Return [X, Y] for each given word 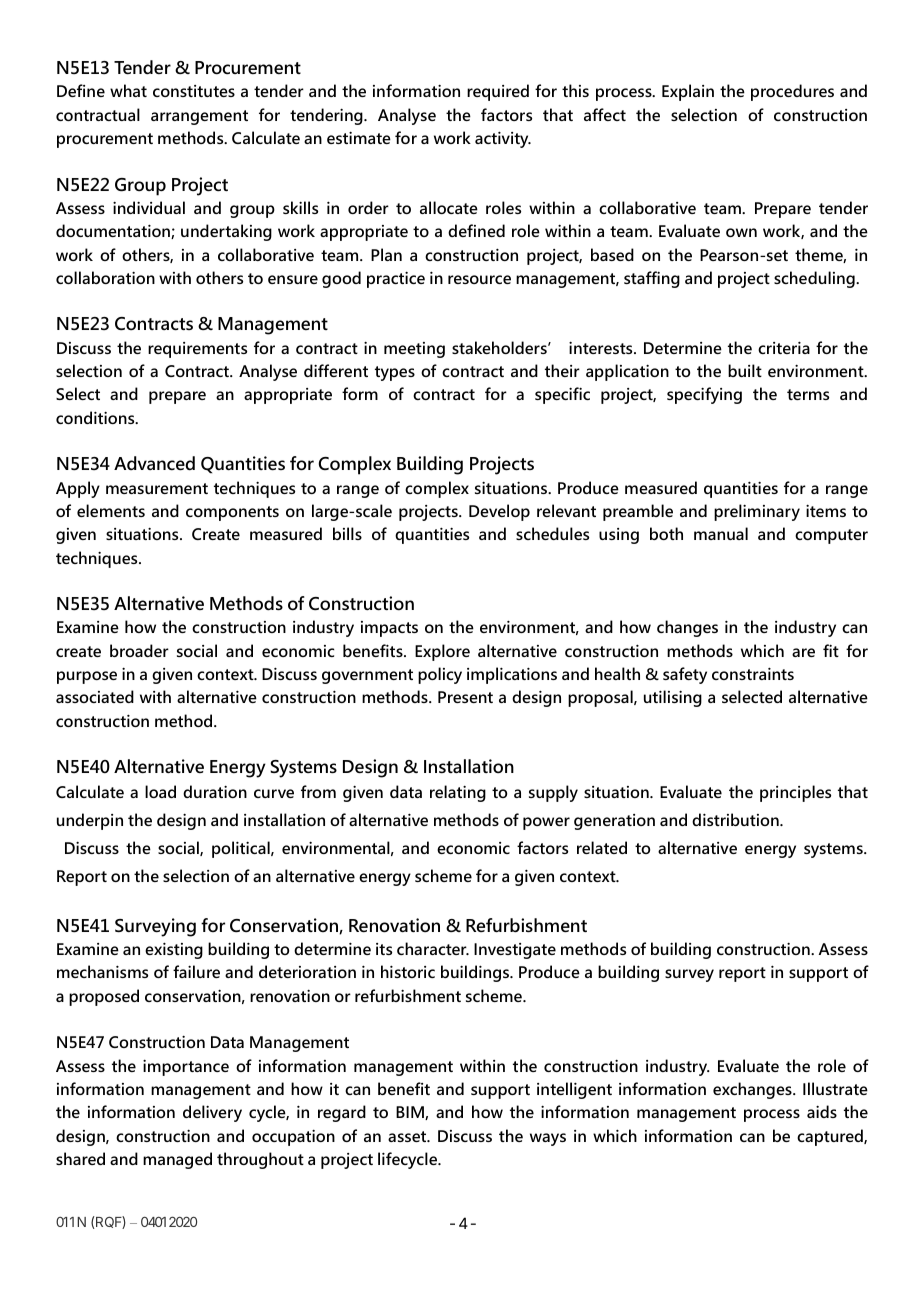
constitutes [194, 91]
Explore [442, 652]
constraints [753, 673]
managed [177, 1160]
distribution [736, 819]
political [242, 849]
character [433, 948]
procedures [792, 92]
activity [503, 139]
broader [139, 650]
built [745, 370]
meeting [414, 350]
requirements [197, 350]
